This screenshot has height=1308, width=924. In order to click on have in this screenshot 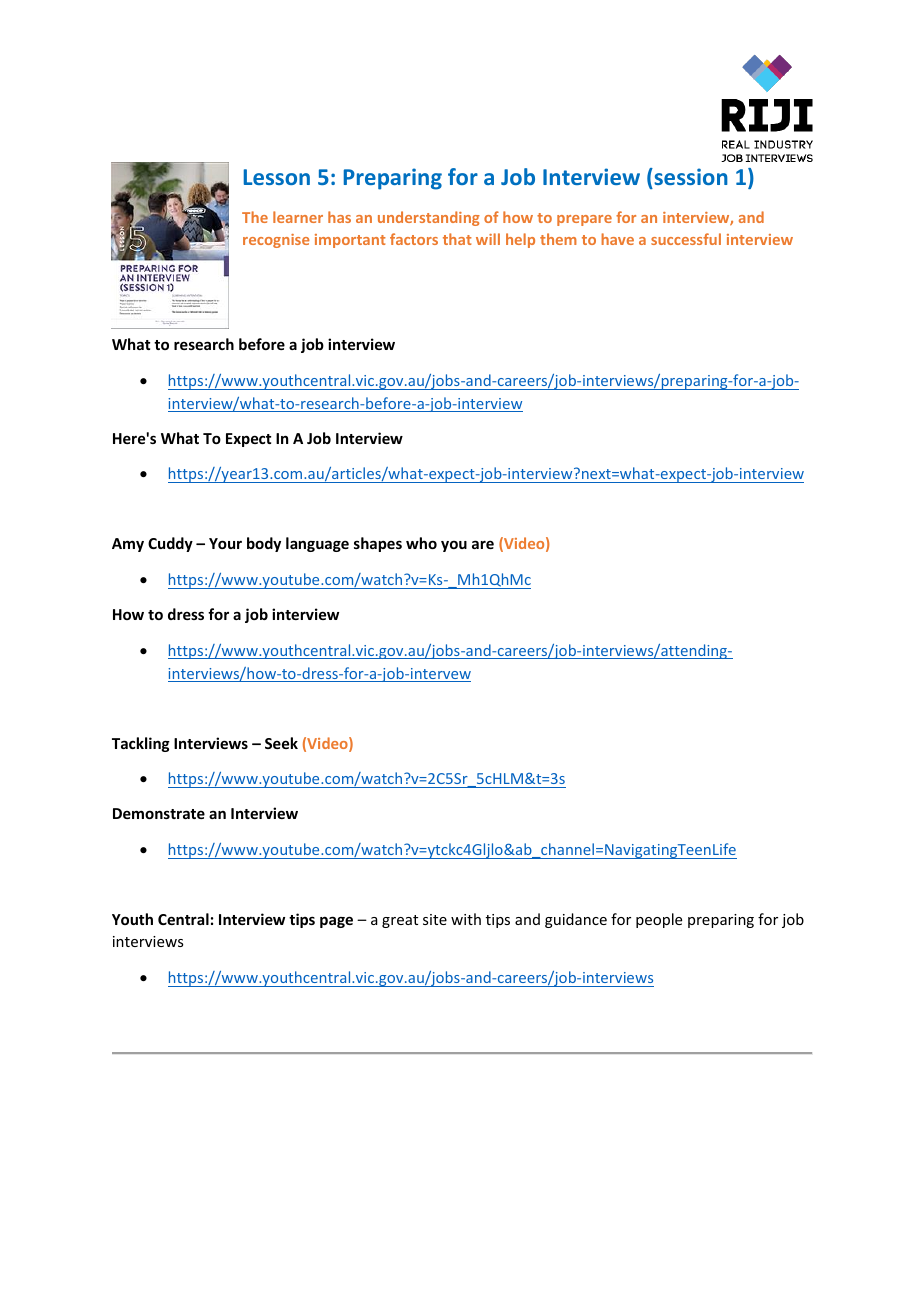, I will do `click(617, 239)`.
